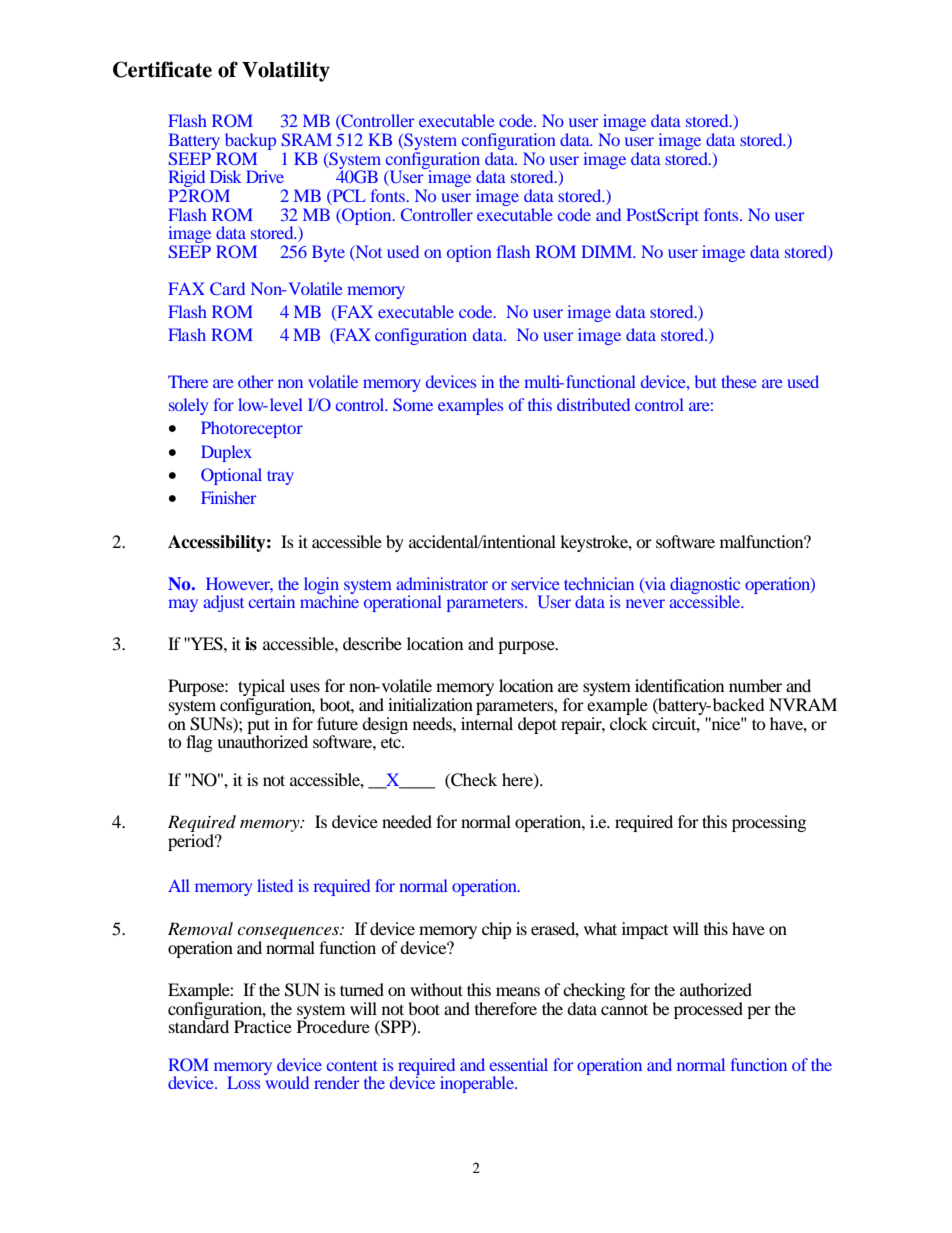  I want to click on needed, so click(407, 821).
